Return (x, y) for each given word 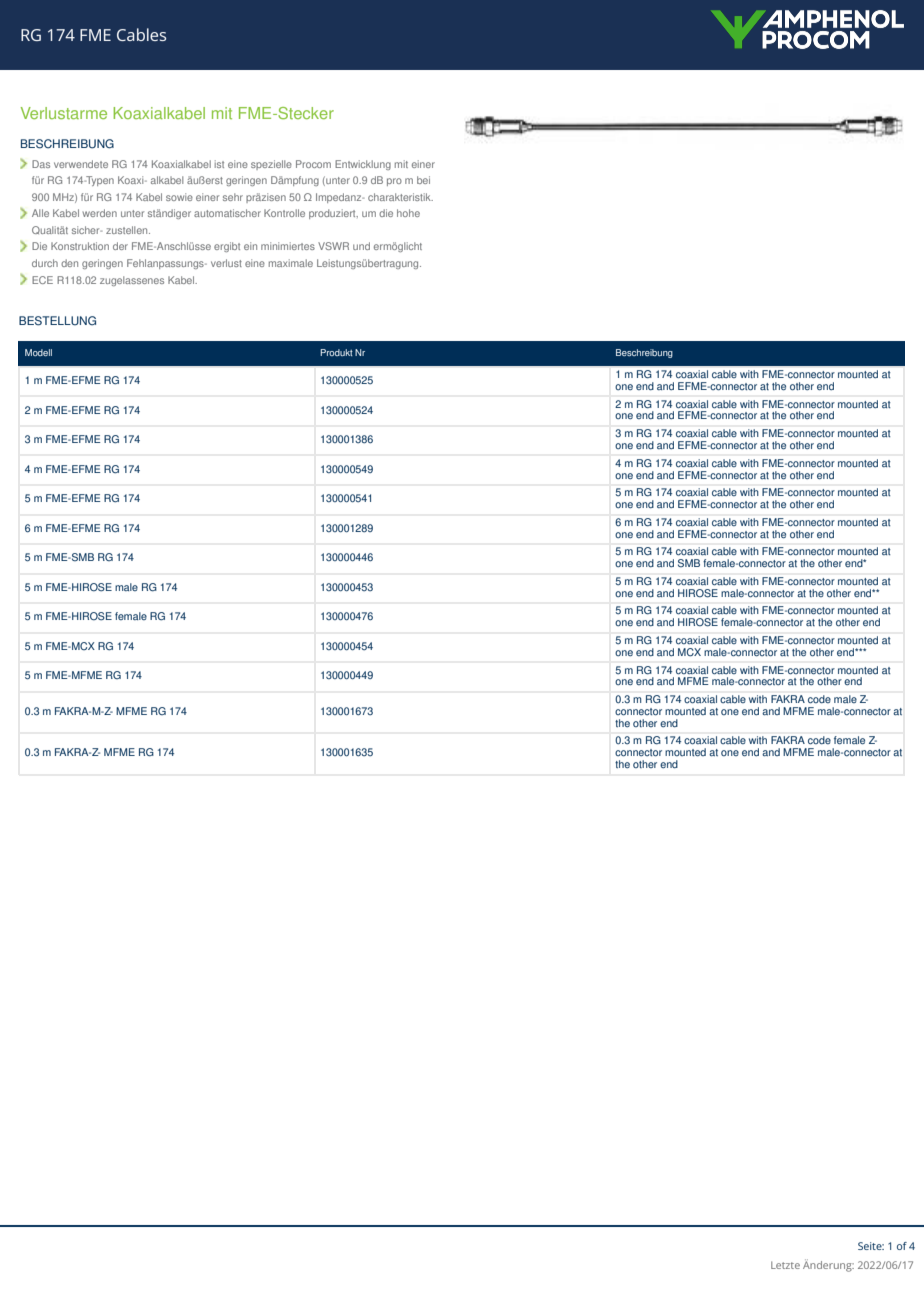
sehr (233, 197)
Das (41, 164)
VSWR (333, 246)
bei (423, 180)
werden (100, 213)
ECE (42, 280)
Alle (40, 213)
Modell (38, 352)
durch (45, 263)
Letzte (785, 1265)
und (361, 246)
